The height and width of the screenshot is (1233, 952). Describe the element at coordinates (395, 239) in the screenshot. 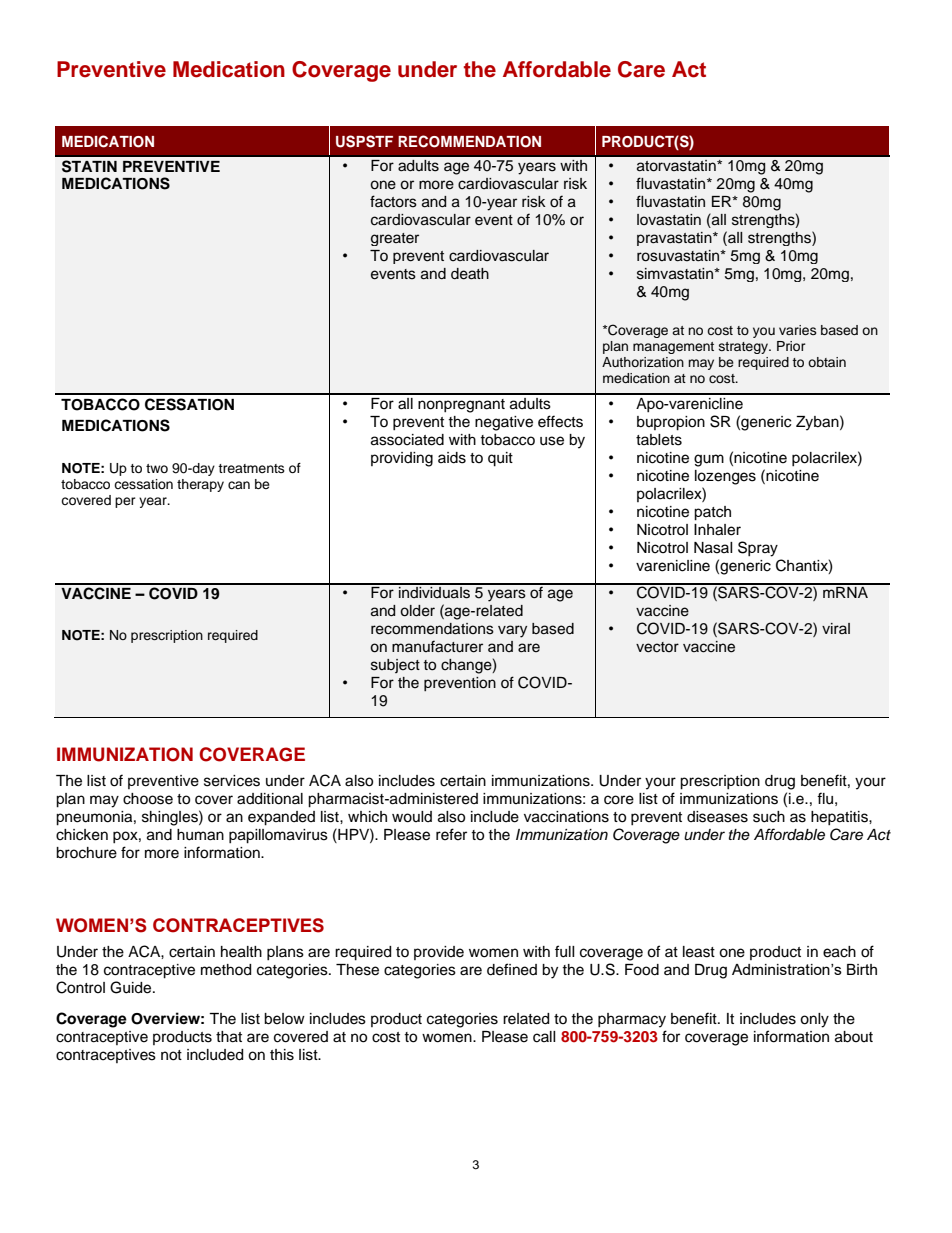

I see `greater` at that location.
